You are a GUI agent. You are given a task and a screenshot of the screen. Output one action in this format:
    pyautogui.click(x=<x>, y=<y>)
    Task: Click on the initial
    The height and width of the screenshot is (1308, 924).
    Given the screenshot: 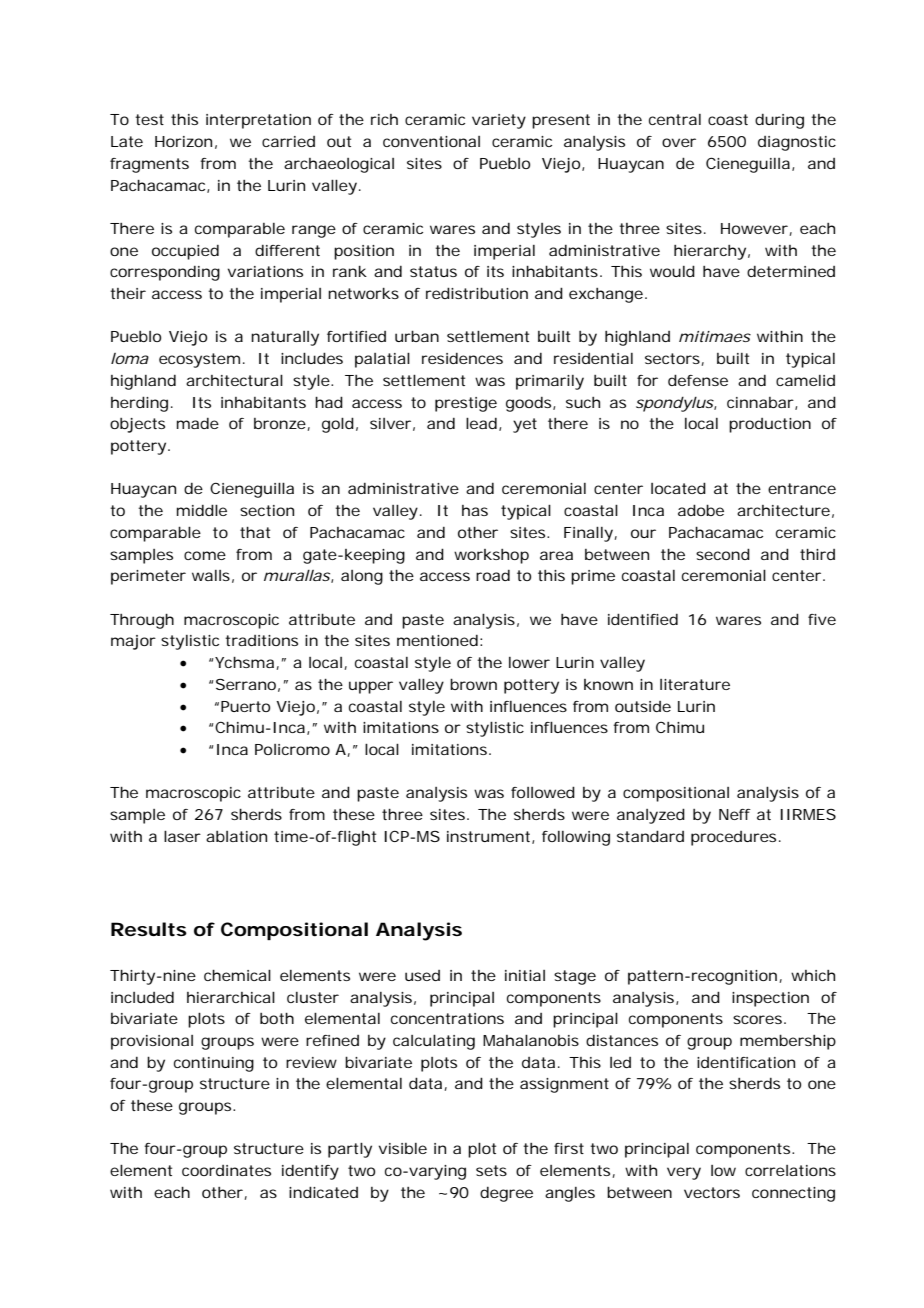 What is the action you would take?
    pyautogui.click(x=525, y=975)
